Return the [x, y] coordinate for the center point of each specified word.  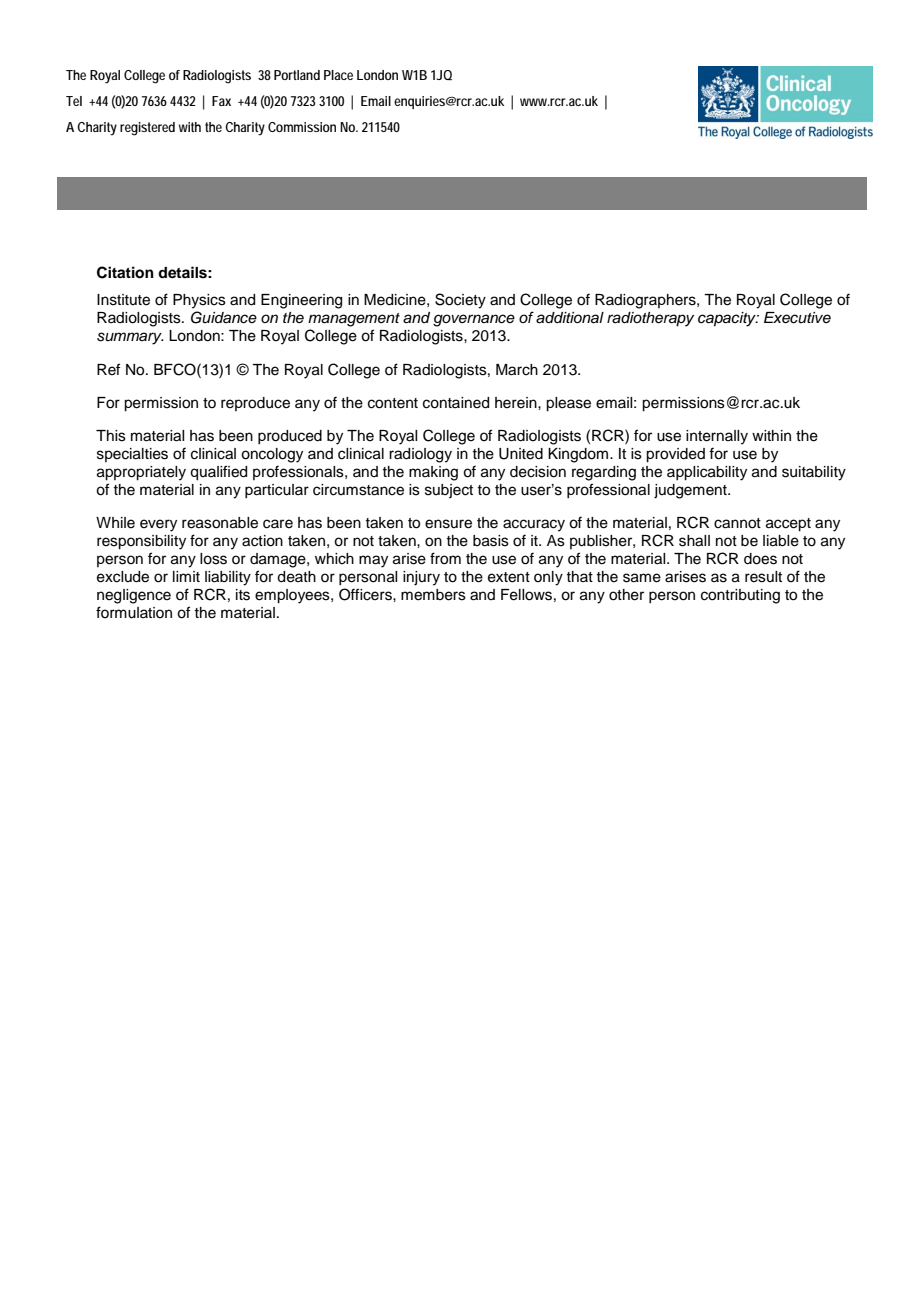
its [243, 595]
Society [460, 301]
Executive [797, 318]
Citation [125, 272]
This [111, 436]
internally [717, 437]
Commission [302, 127]
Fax [221, 101]
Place [338, 75]
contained [456, 403]
